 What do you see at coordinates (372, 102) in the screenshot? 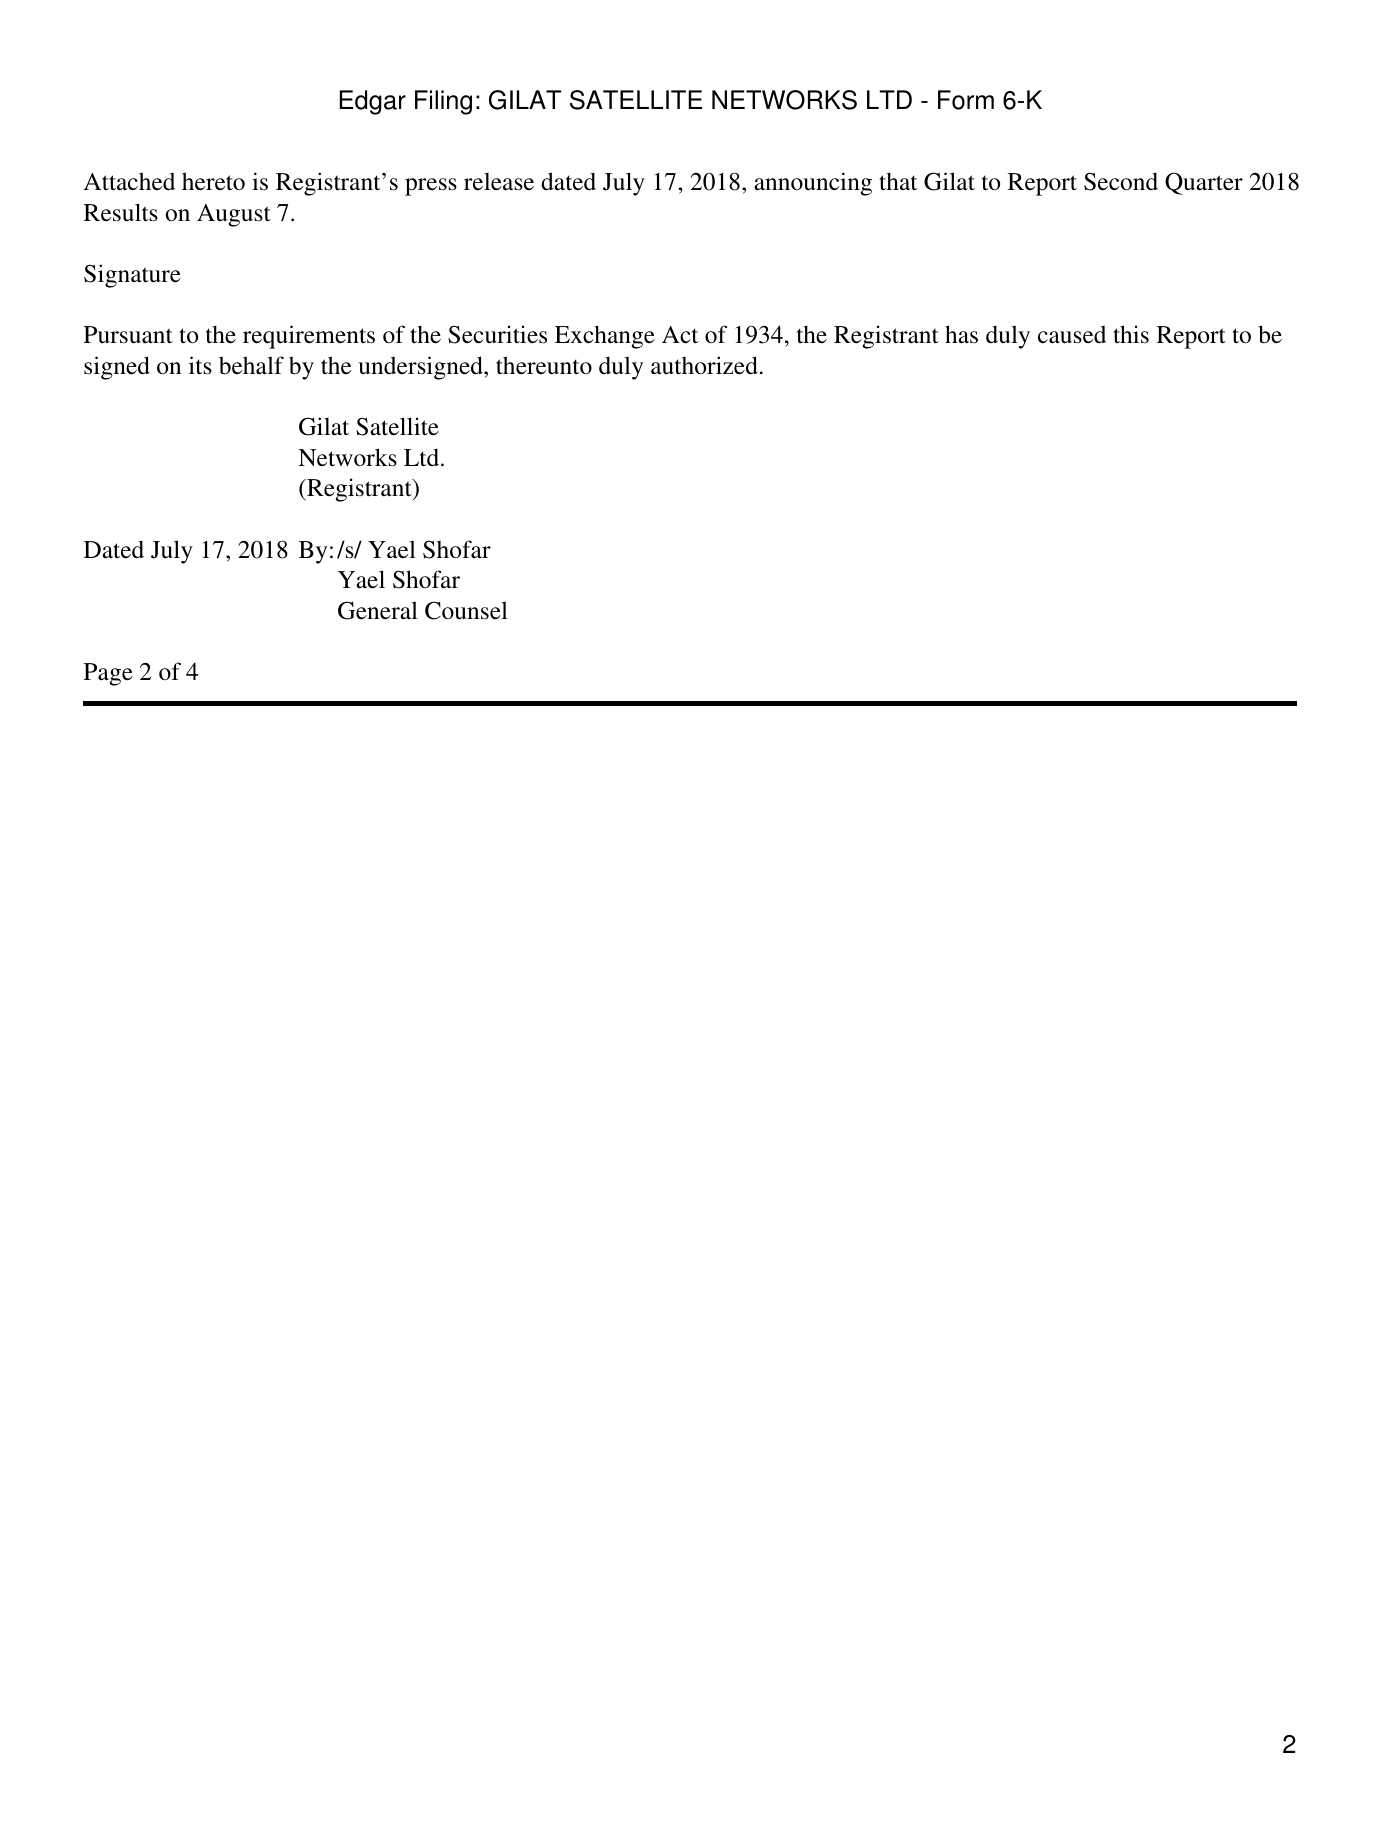
I see `Edgar` at bounding box center [372, 102].
